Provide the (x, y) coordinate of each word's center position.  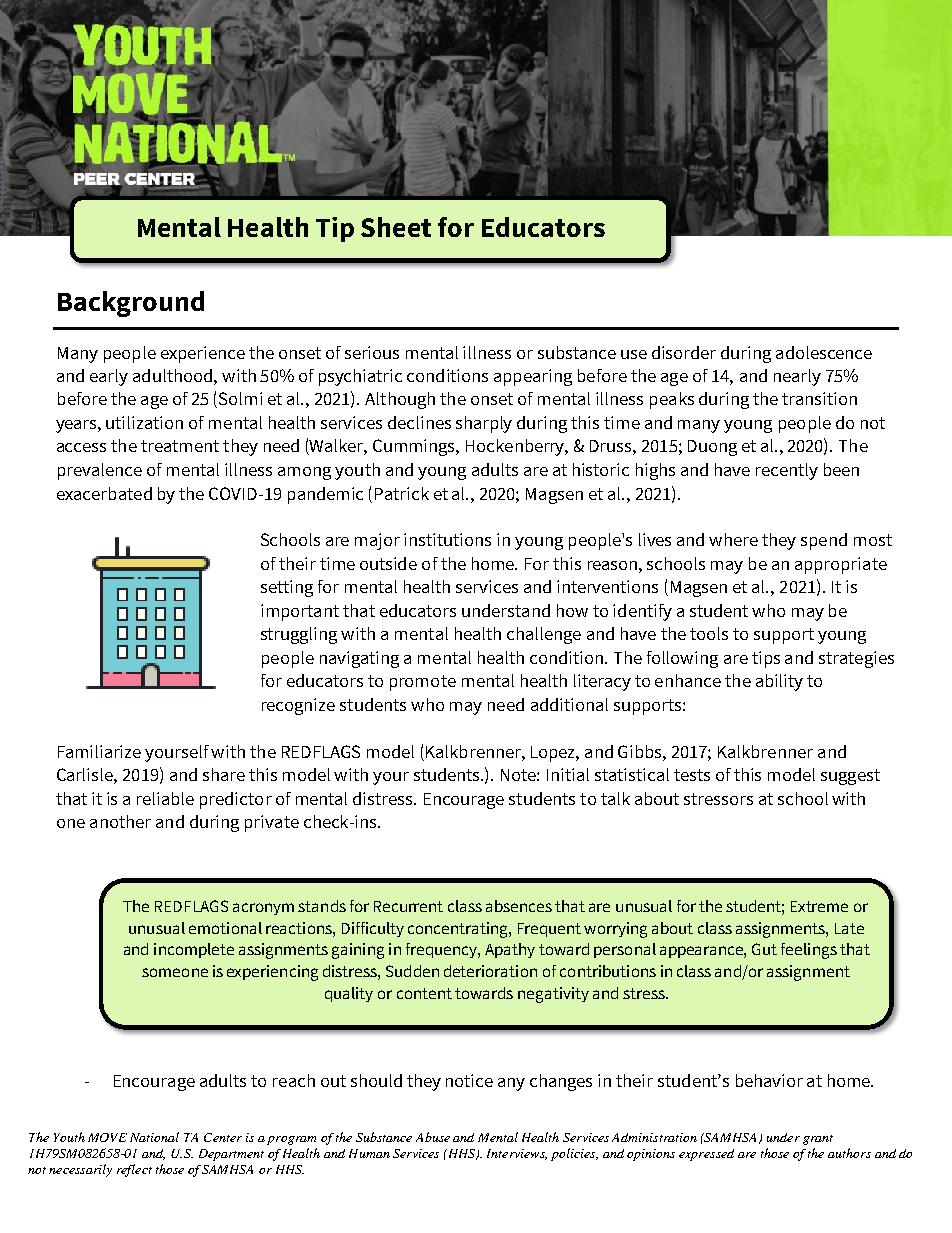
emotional (225, 928)
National (154, 1137)
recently (787, 471)
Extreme (819, 906)
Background (131, 304)
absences (519, 906)
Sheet (396, 227)
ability (779, 682)
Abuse (433, 1137)
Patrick (402, 493)
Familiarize (99, 751)
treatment (180, 446)
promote (423, 683)
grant (818, 1140)
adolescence (824, 352)
